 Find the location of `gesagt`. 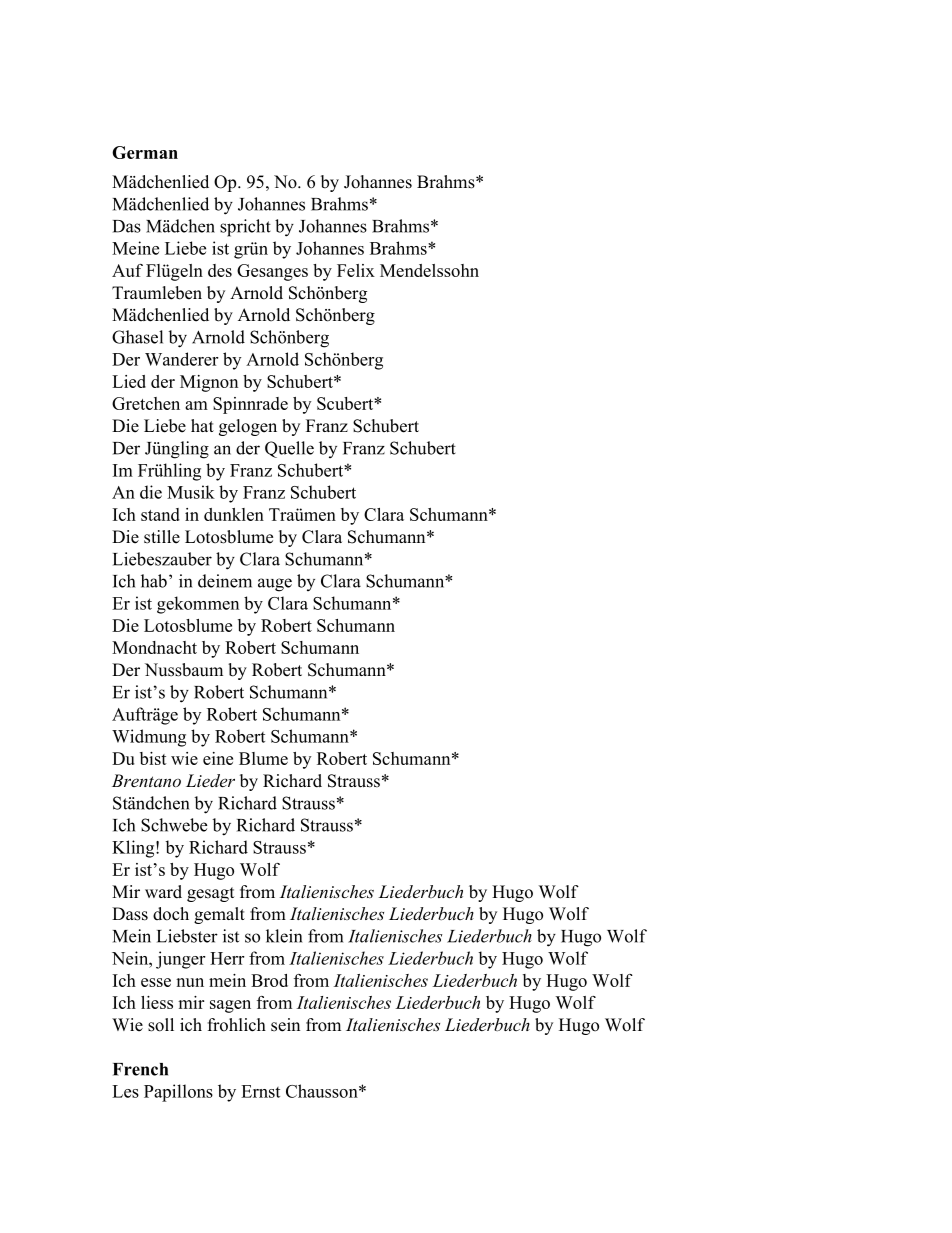

gesagt is located at coordinates (210, 894).
